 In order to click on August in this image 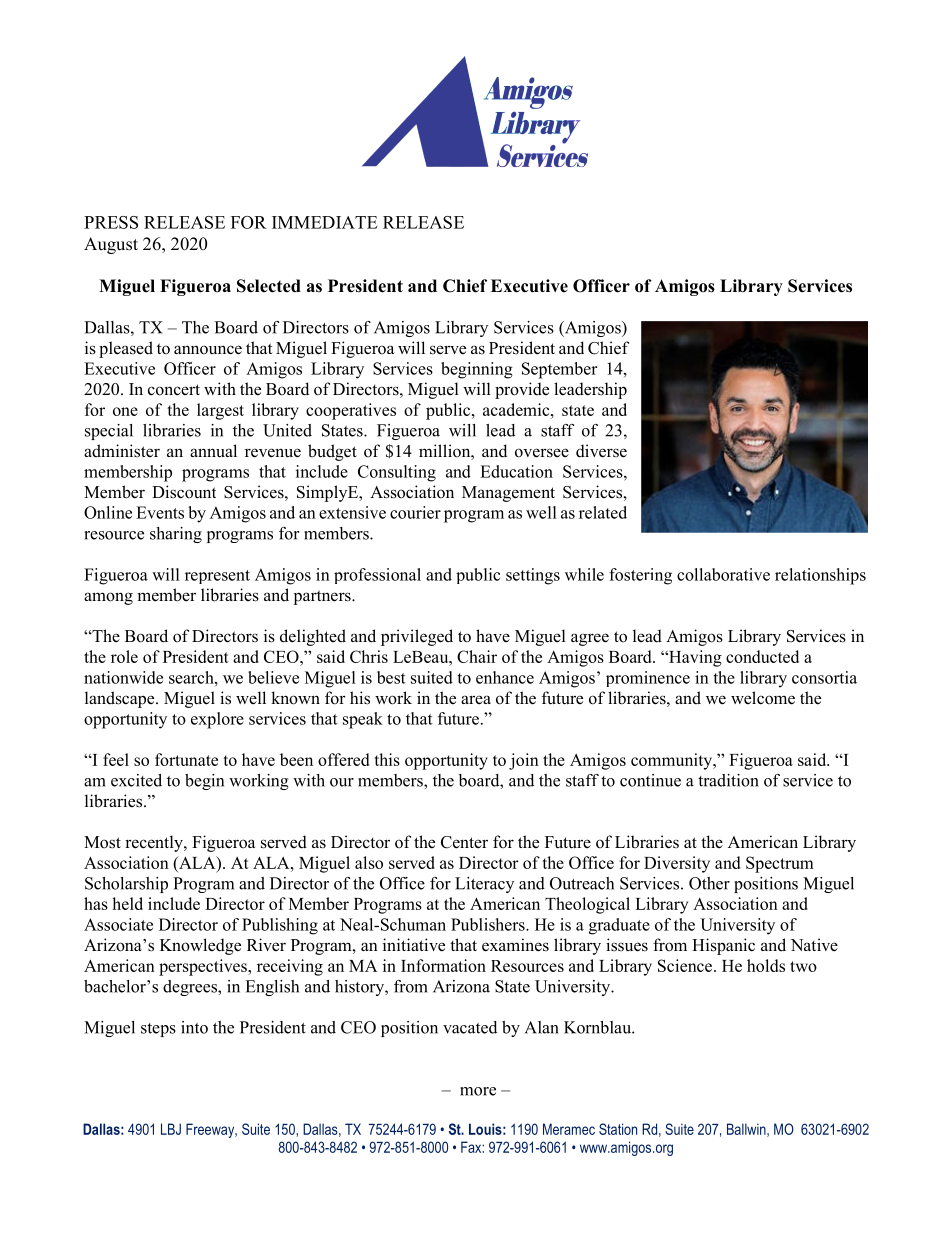, I will do `click(111, 245)`.
